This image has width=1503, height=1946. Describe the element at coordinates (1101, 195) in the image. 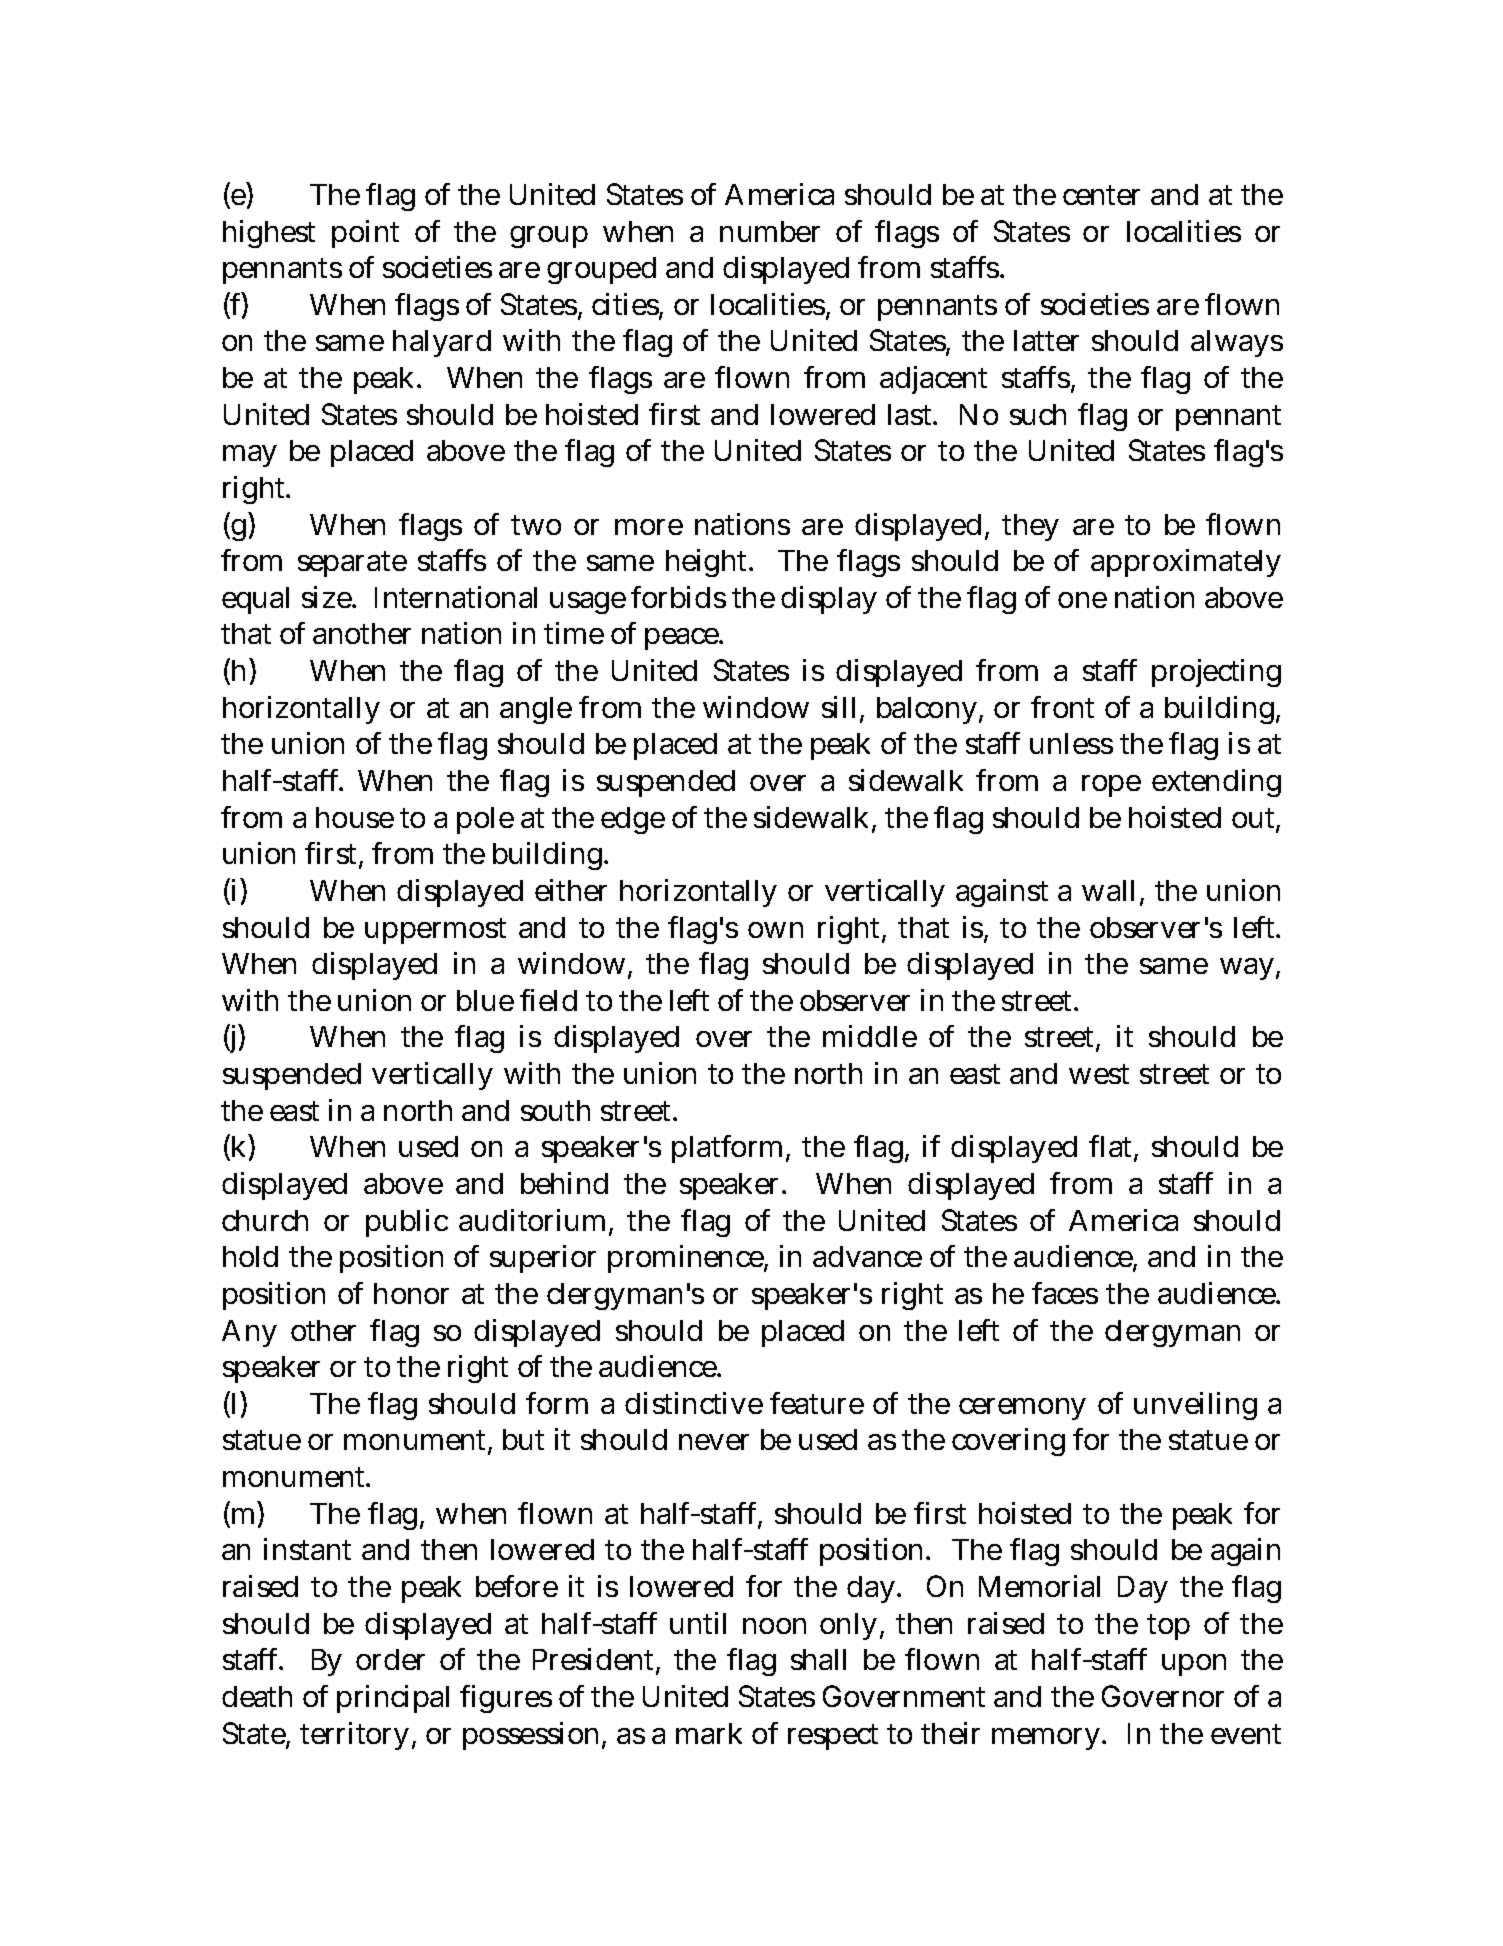

I see `center` at that location.
